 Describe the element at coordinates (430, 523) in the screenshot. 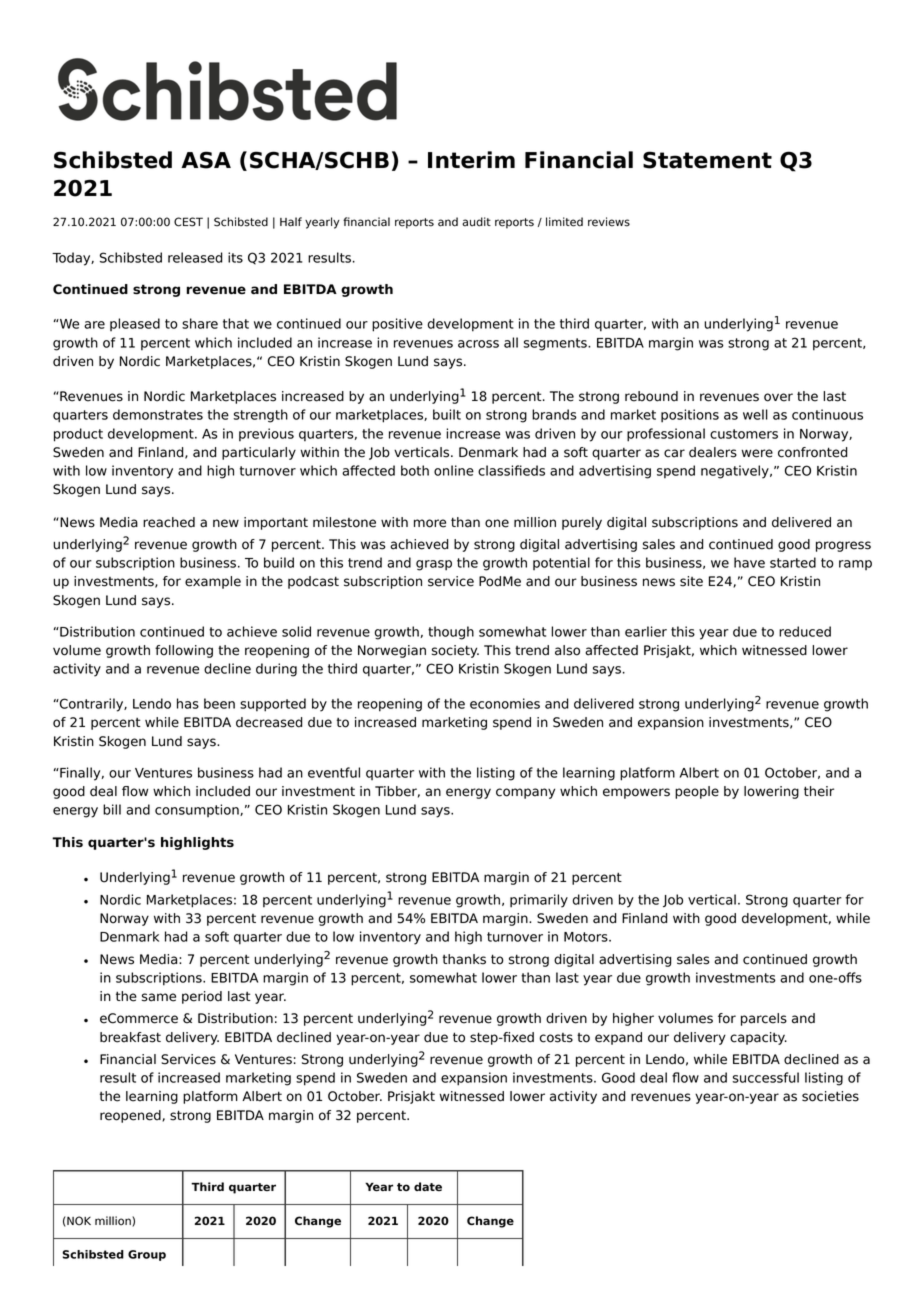

I see `more` at that location.
